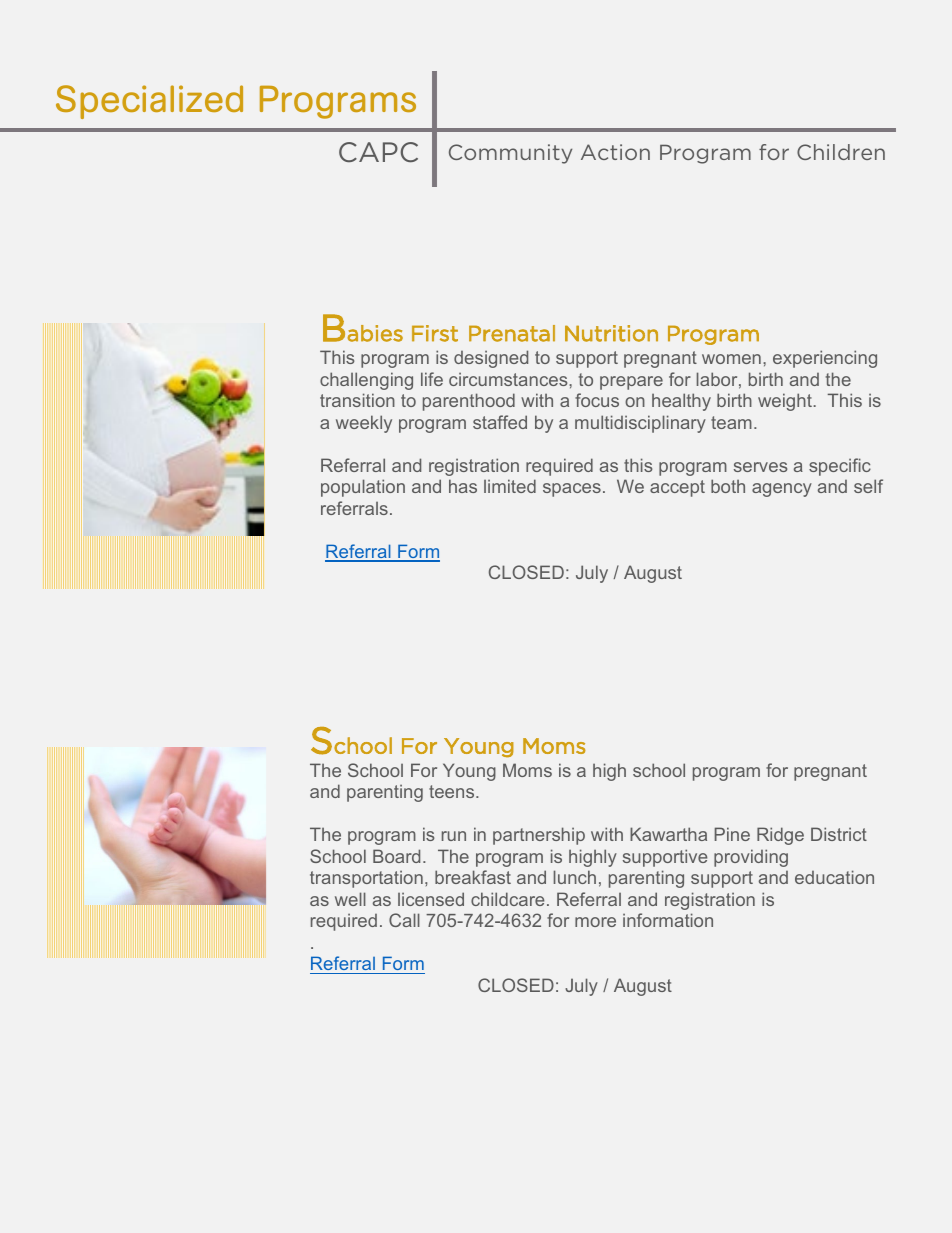 This screenshot has height=1233, width=952. Describe the element at coordinates (366, 381) in the screenshot. I see `challenging` at that location.
